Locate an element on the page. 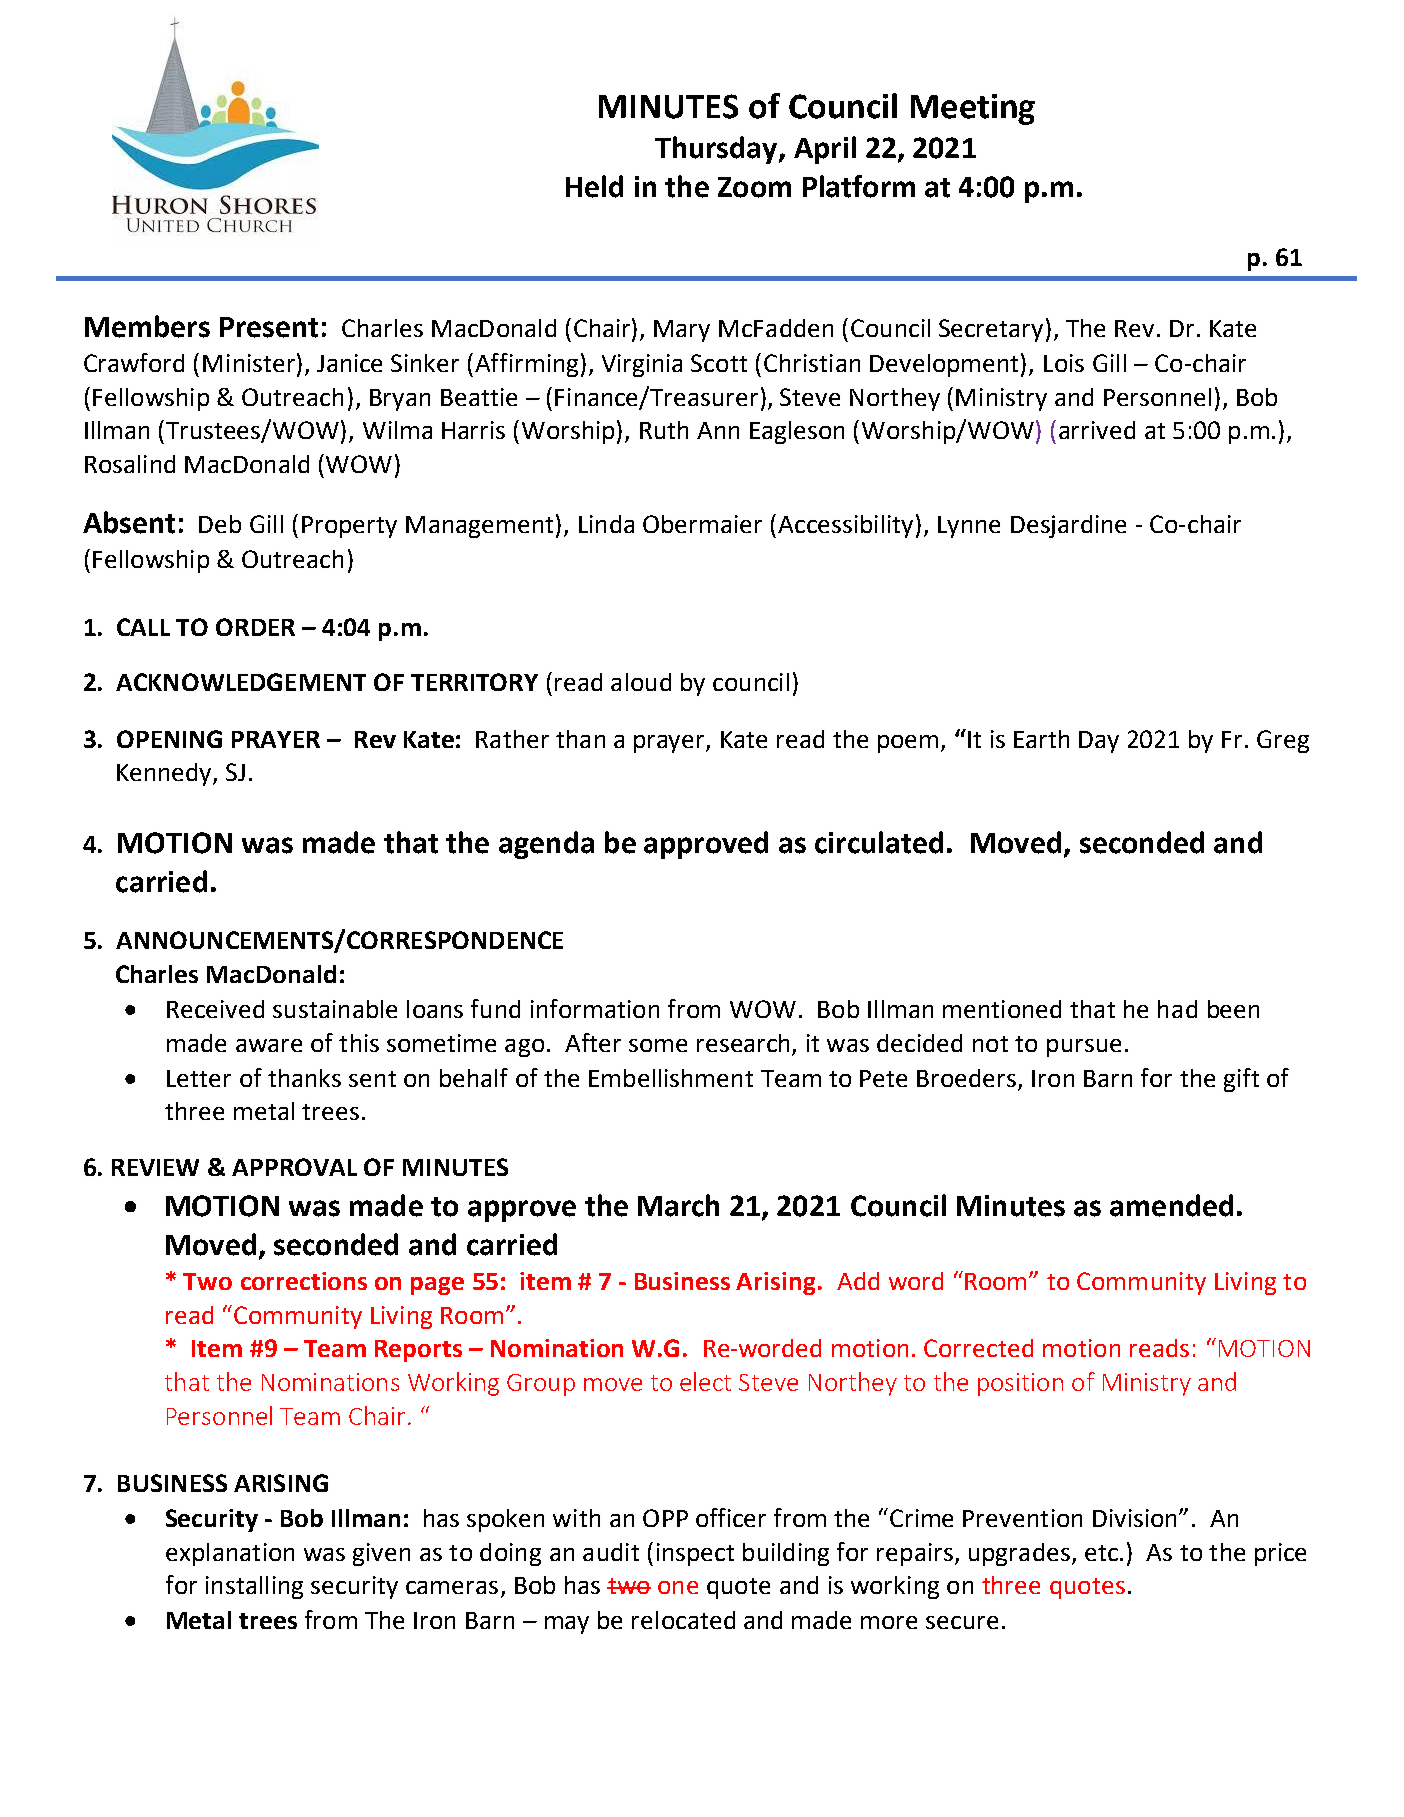 This page has width=1404, height=1817. etc is located at coordinates (1101, 1553).
